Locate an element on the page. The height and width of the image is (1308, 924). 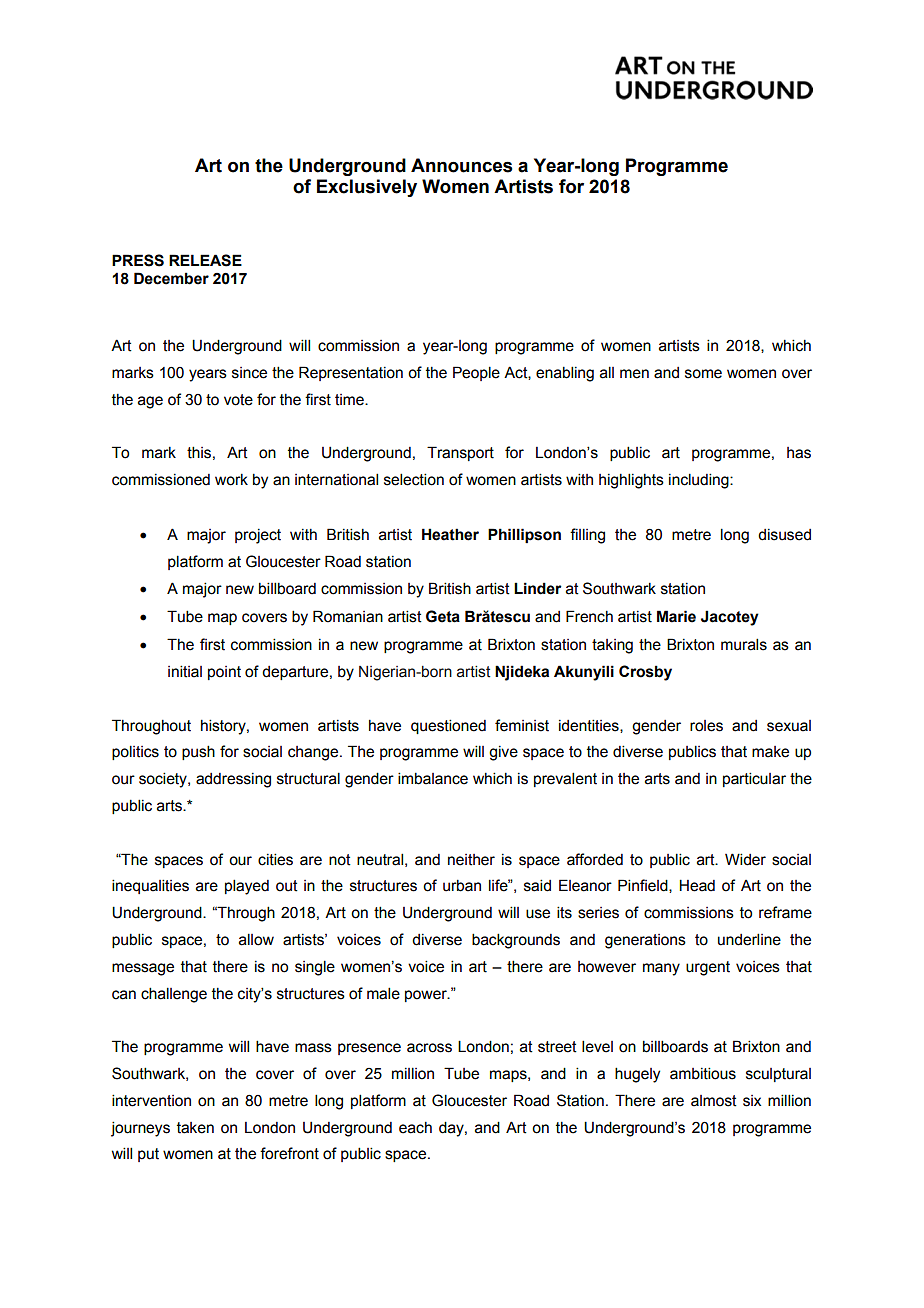
taken is located at coordinates (195, 1128).
